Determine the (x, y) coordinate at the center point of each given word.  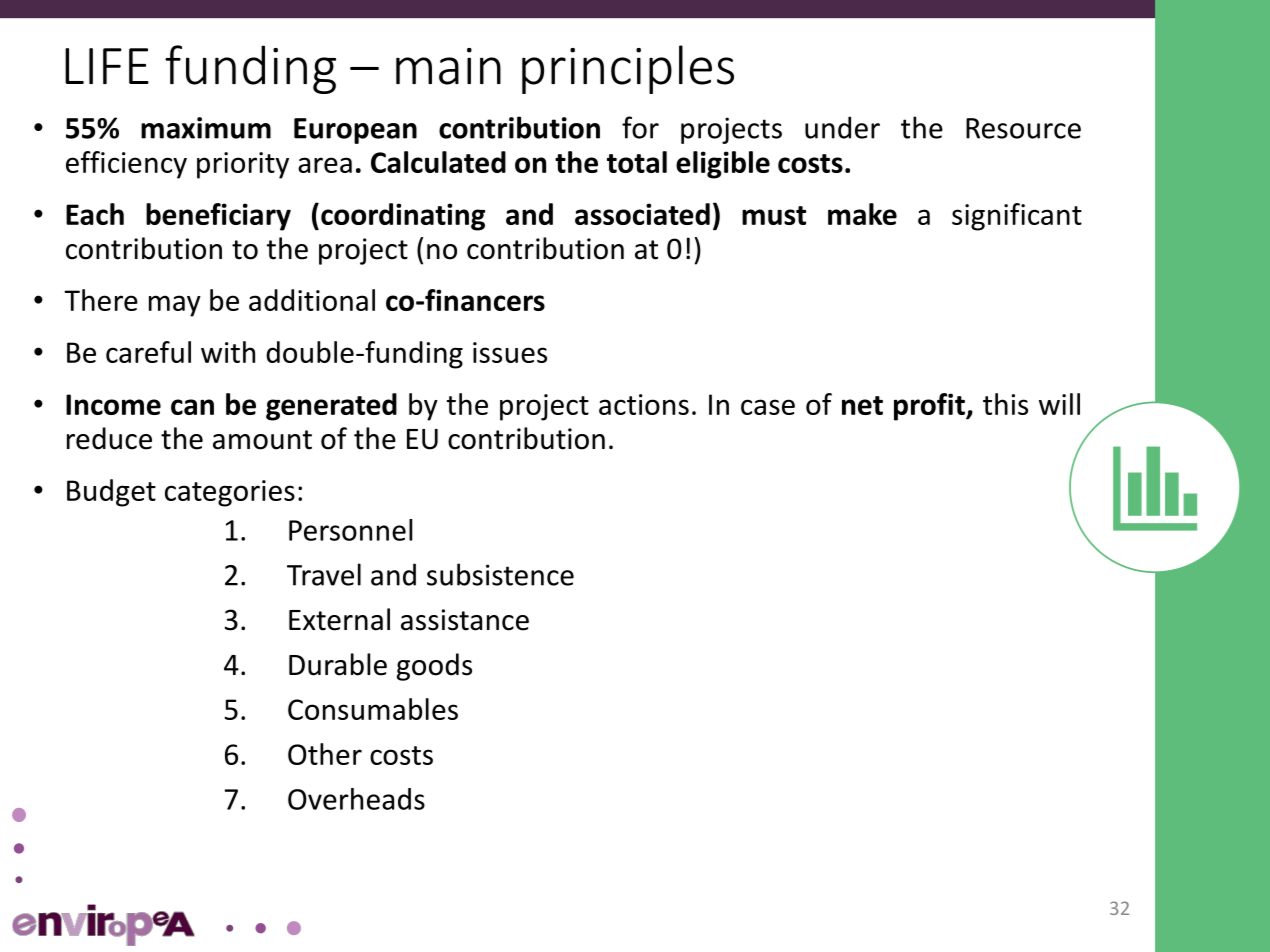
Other (325, 754)
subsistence (500, 574)
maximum (206, 128)
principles (628, 69)
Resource (1023, 128)
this (1005, 404)
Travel (324, 574)
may (175, 306)
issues (510, 352)
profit (930, 407)
